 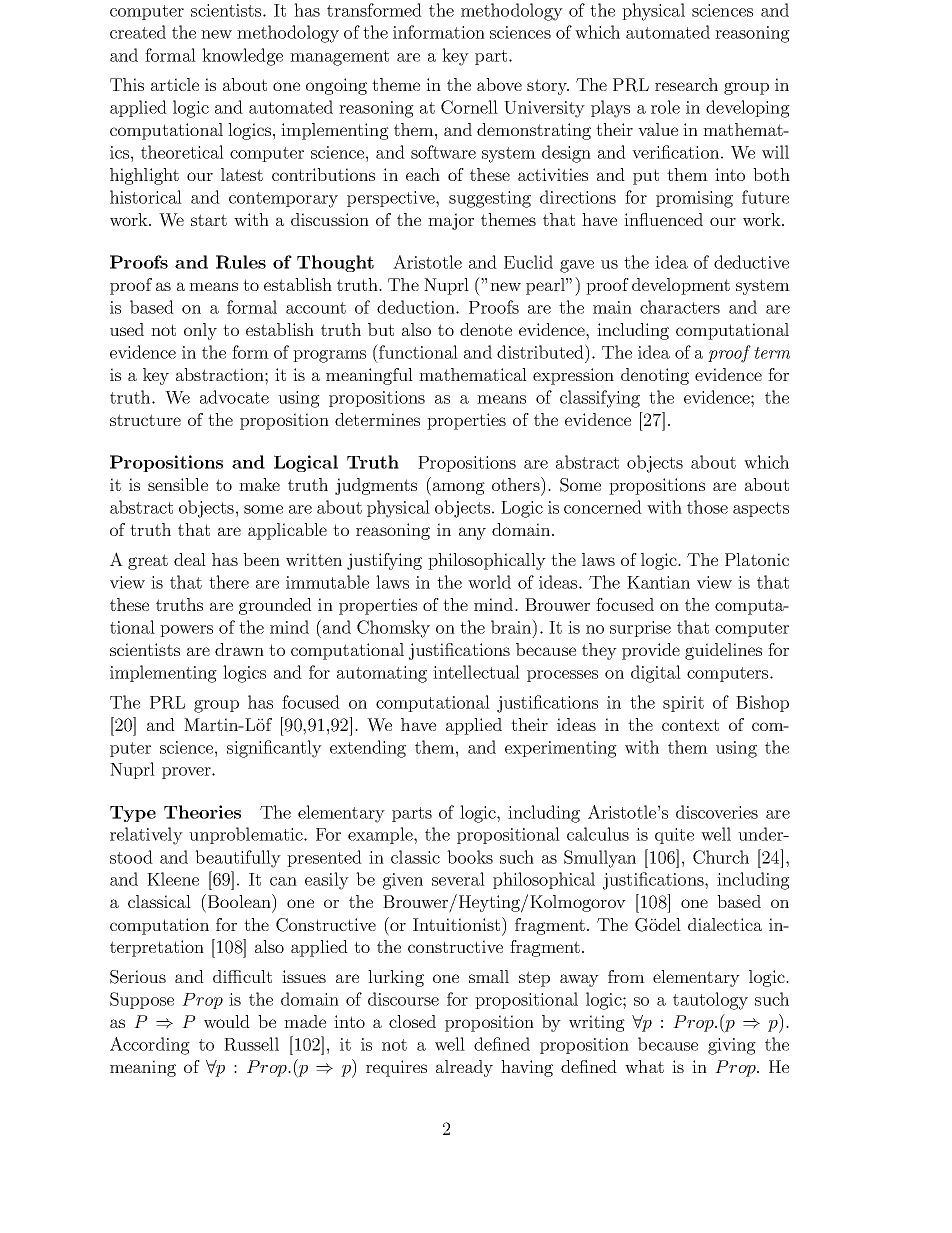 I want to click on research, so click(x=686, y=84).
